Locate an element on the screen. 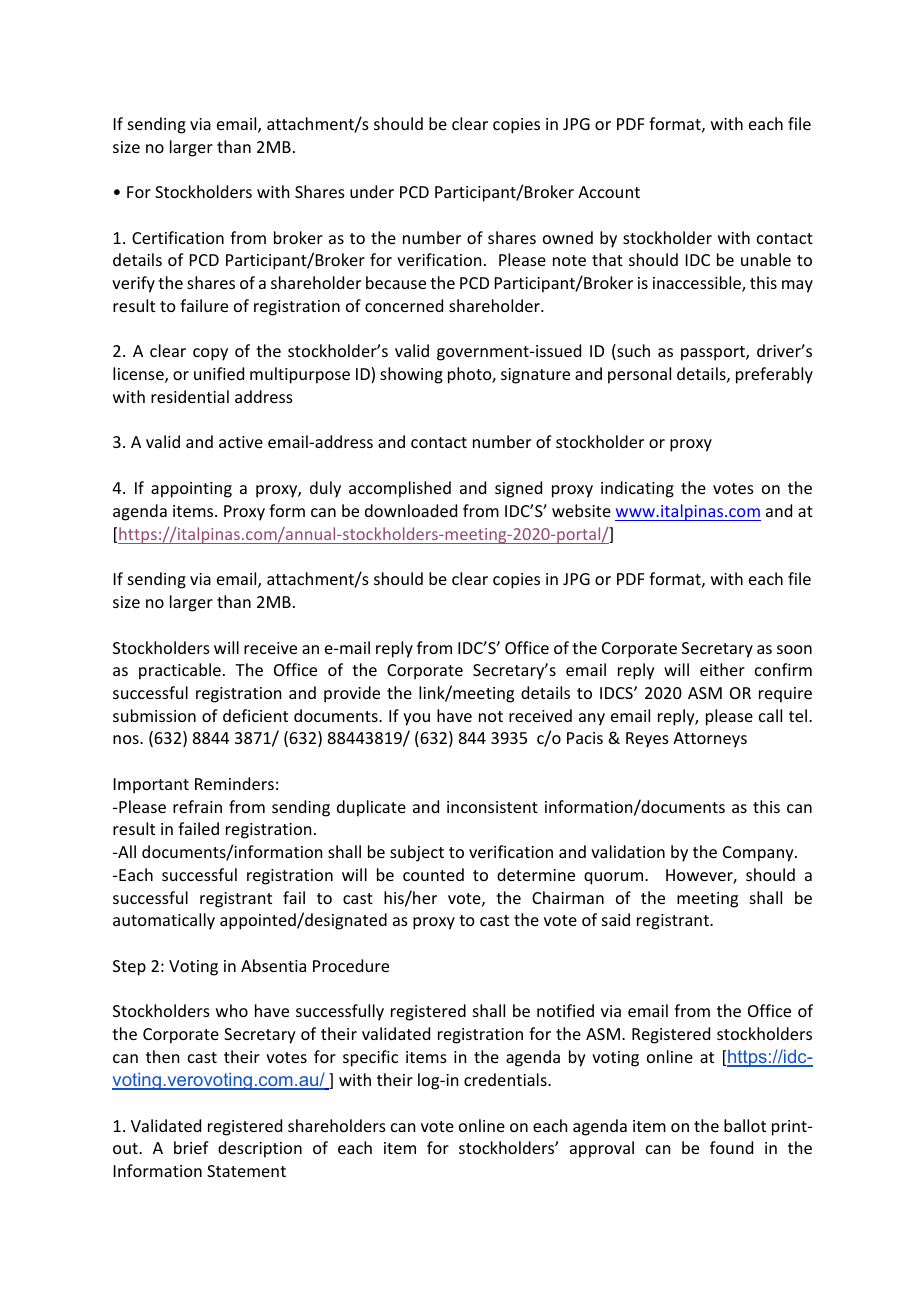  downloaded is located at coordinates (411, 510).
